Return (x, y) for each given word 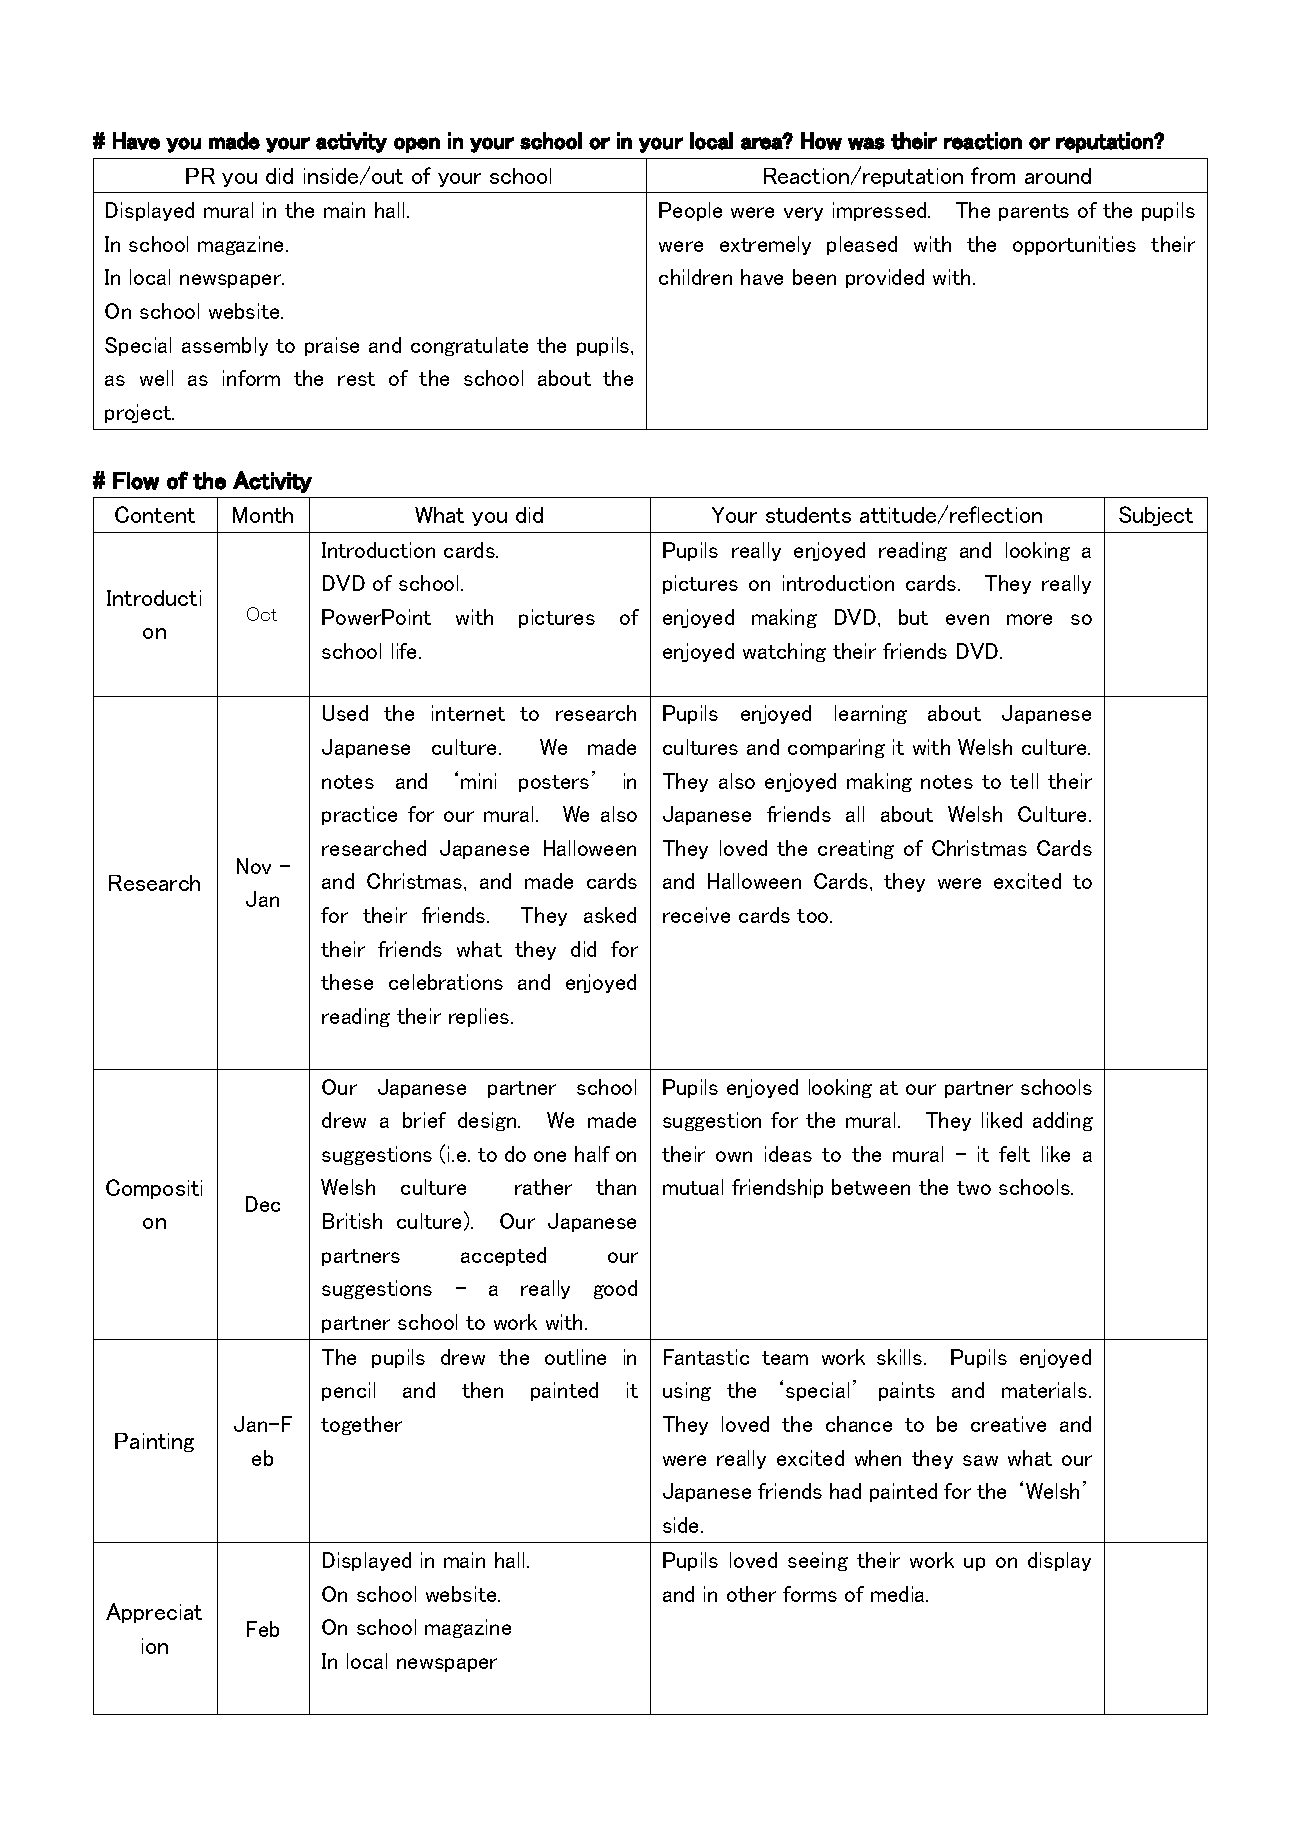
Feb (263, 1629)
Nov (254, 866)
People (690, 211)
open (417, 145)
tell (1024, 781)
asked (610, 915)
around (1058, 176)
